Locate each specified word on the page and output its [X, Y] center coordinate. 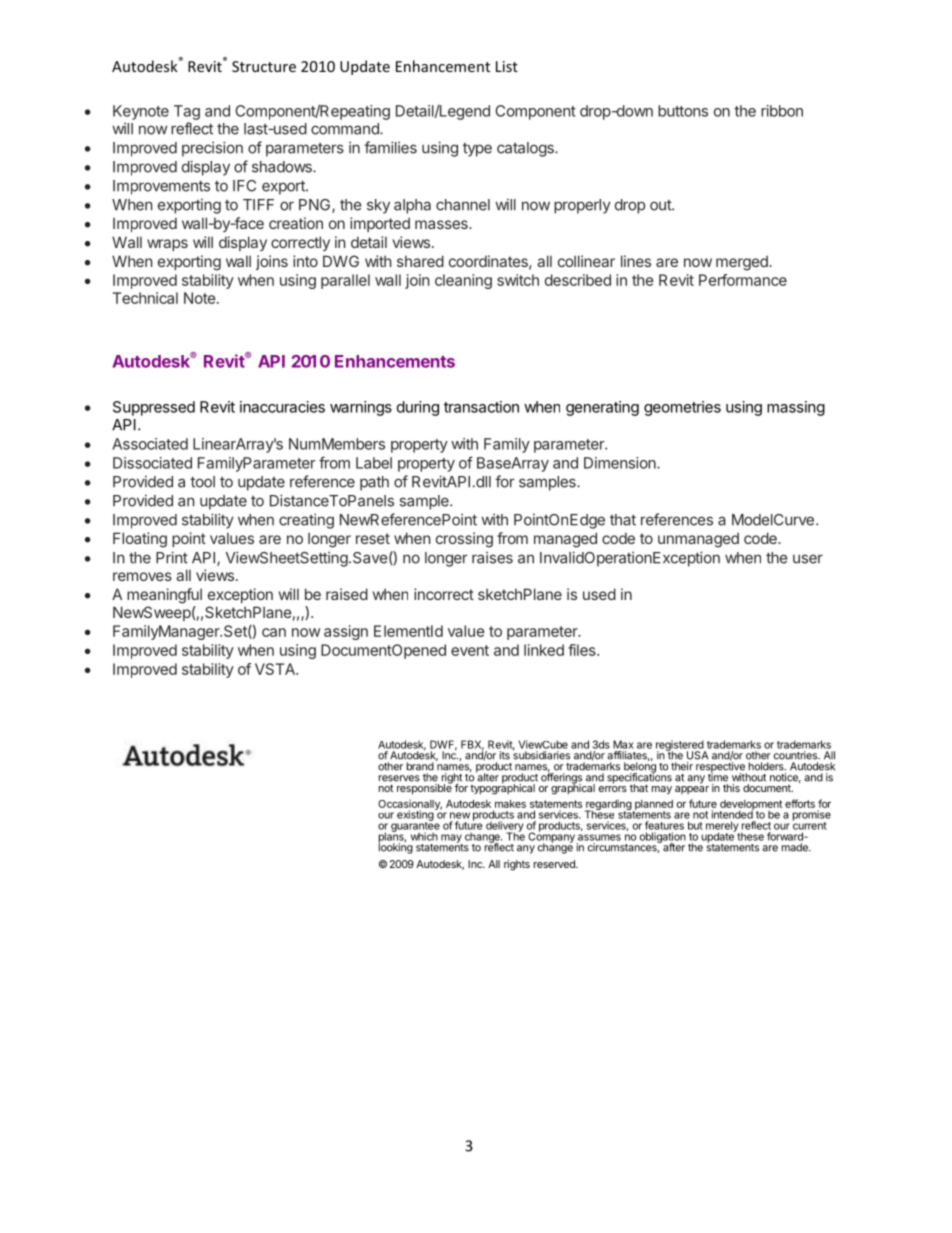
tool [202, 482]
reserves [399, 778]
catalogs [526, 149]
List [507, 66]
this [731, 788]
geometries [682, 408]
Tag [187, 112]
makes [510, 804]
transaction [481, 407]
